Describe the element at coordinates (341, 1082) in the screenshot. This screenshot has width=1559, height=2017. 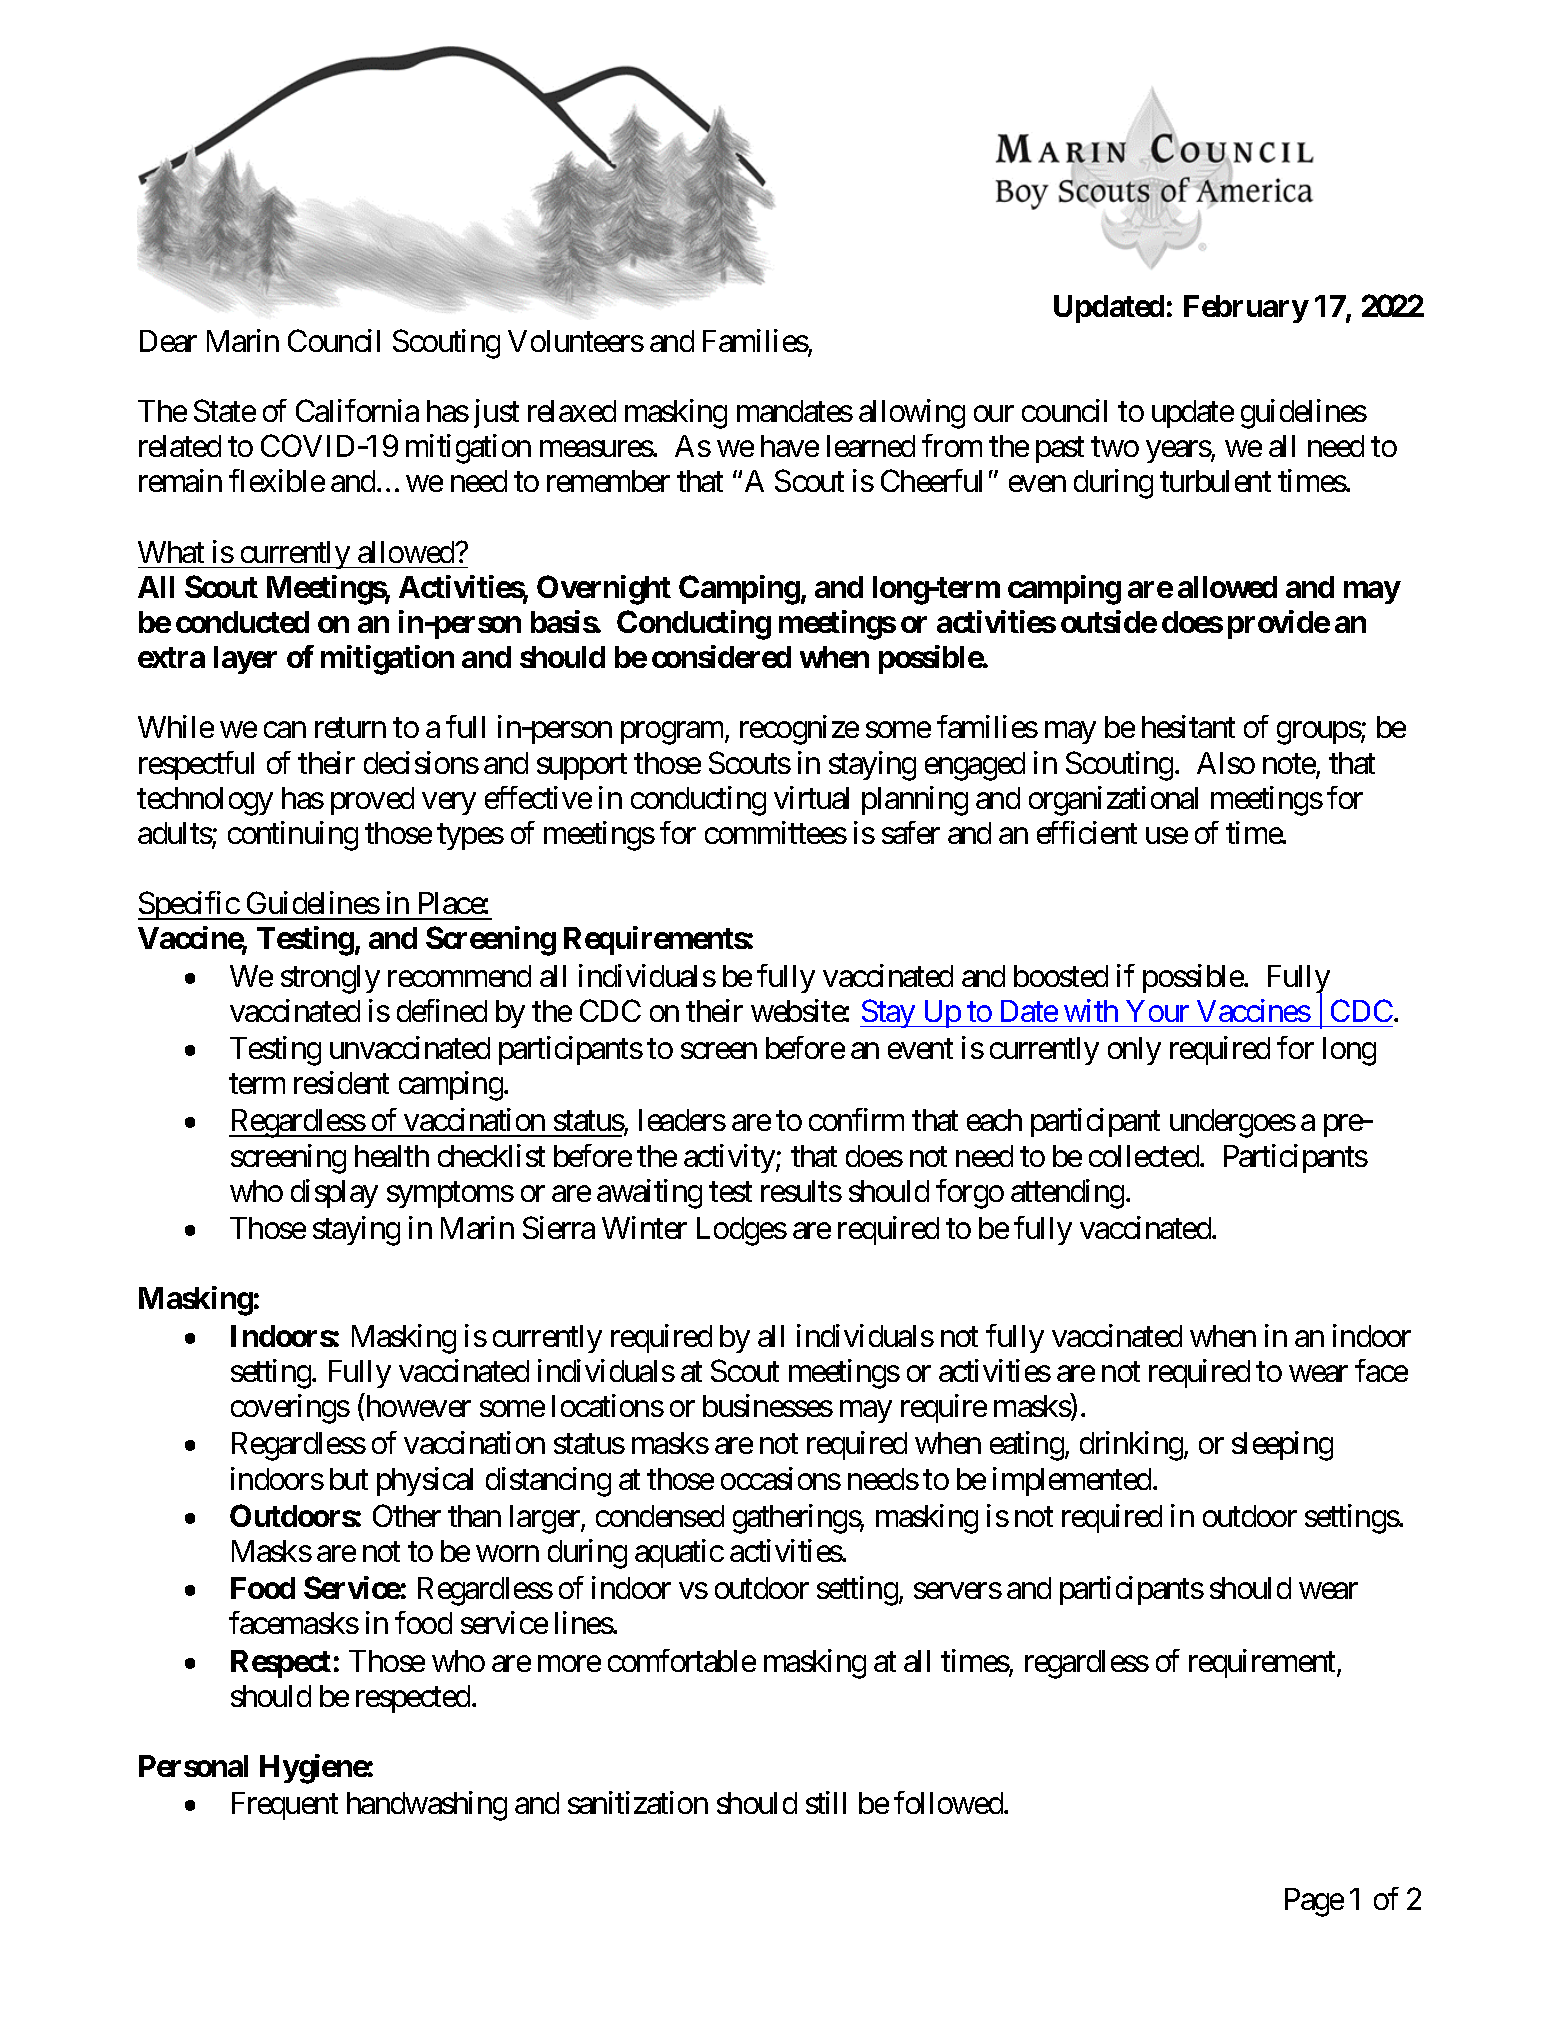
I see `resident` at that location.
